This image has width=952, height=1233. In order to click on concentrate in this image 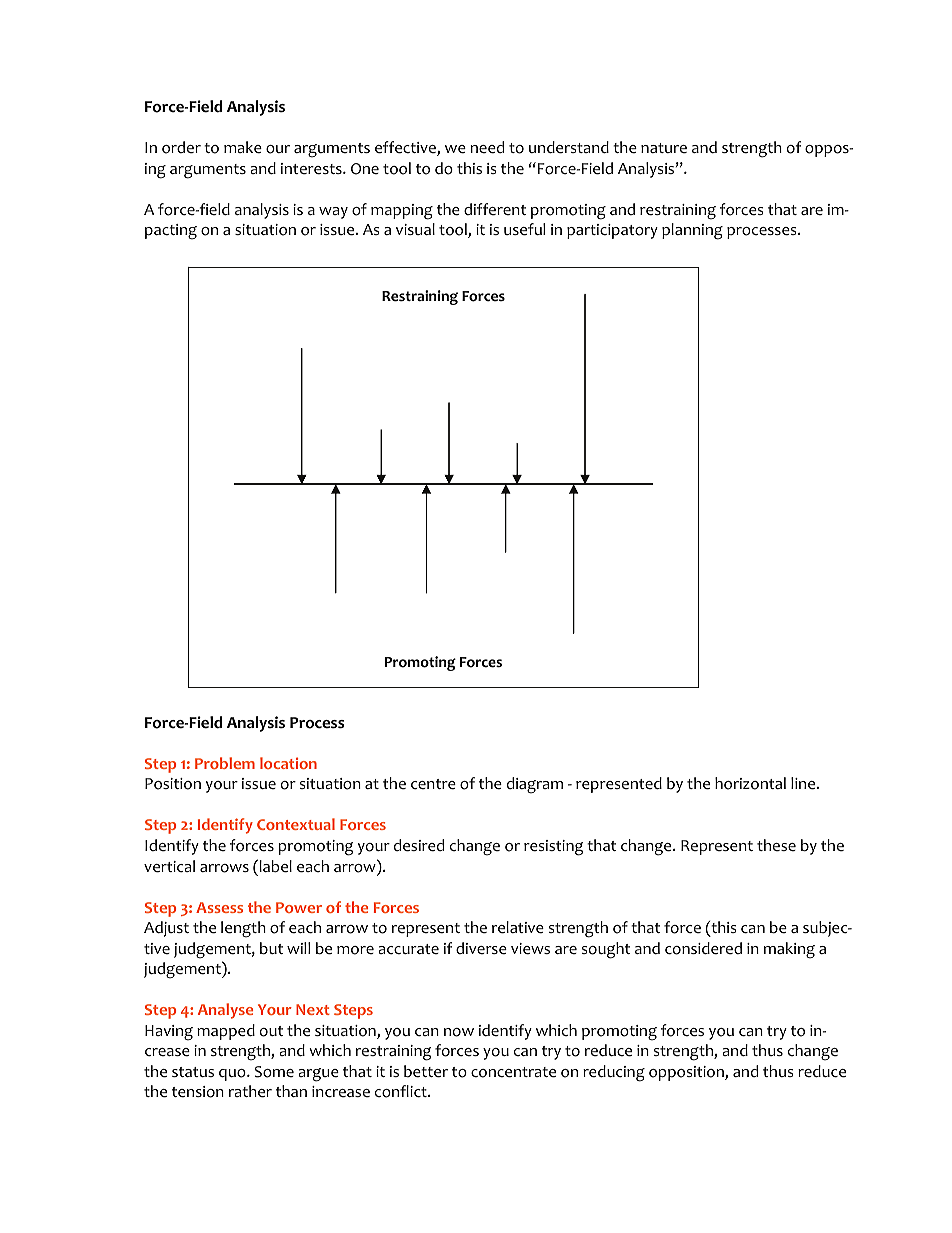, I will do `click(513, 1072)`.
